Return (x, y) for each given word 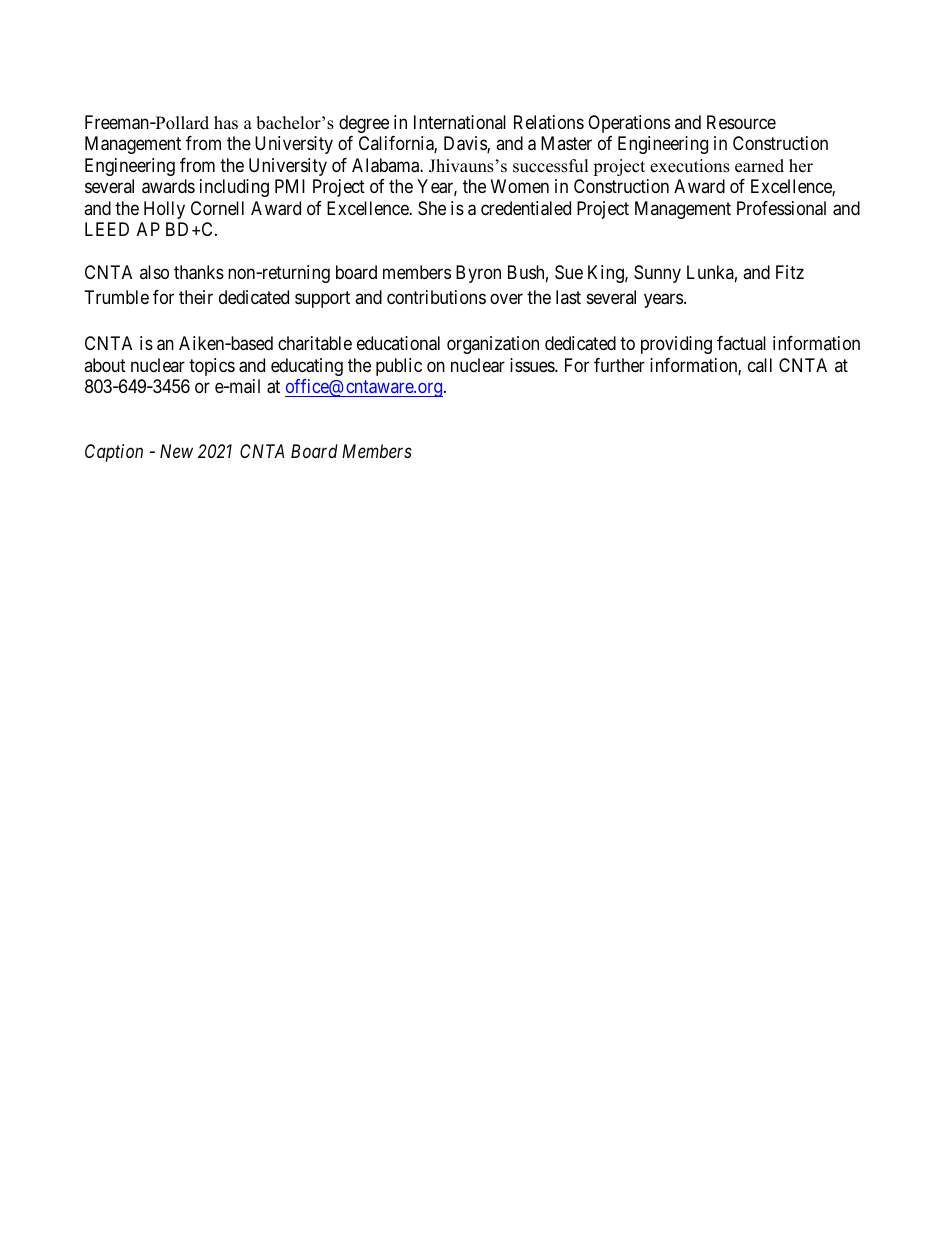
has (226, 123)
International (460, 122)
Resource (741, 122)
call (760, 365)
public (399, 367)
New (176, 451)
